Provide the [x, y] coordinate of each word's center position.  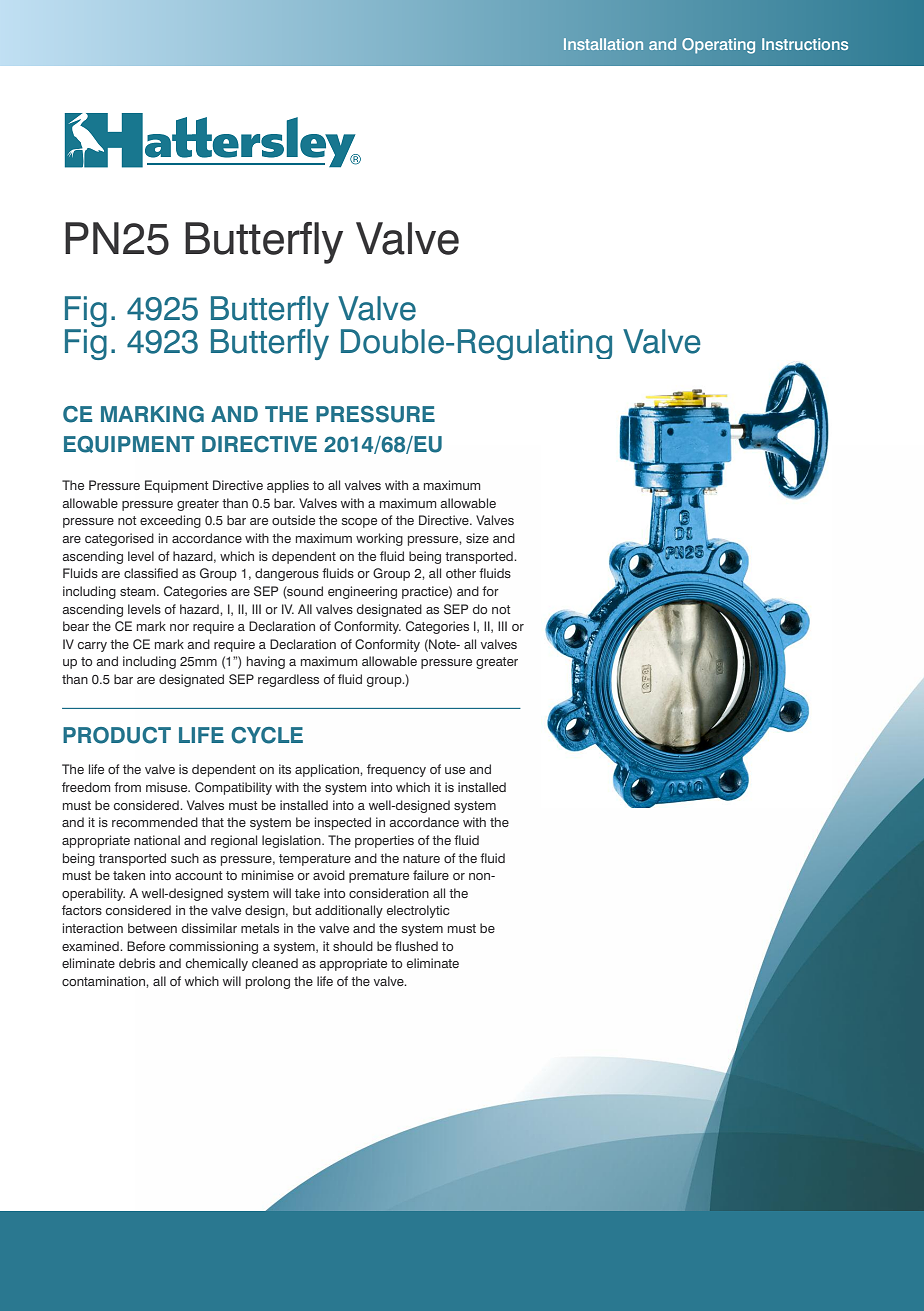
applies [288, 486]
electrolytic [418, 911]
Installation [603, 44]
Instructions [805, 44]
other [461, 573]
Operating [718, 46]
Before [146, 946]
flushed [416, 946]
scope [359, 523]
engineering [362, 592]
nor [179, 627]
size [477, 538]
